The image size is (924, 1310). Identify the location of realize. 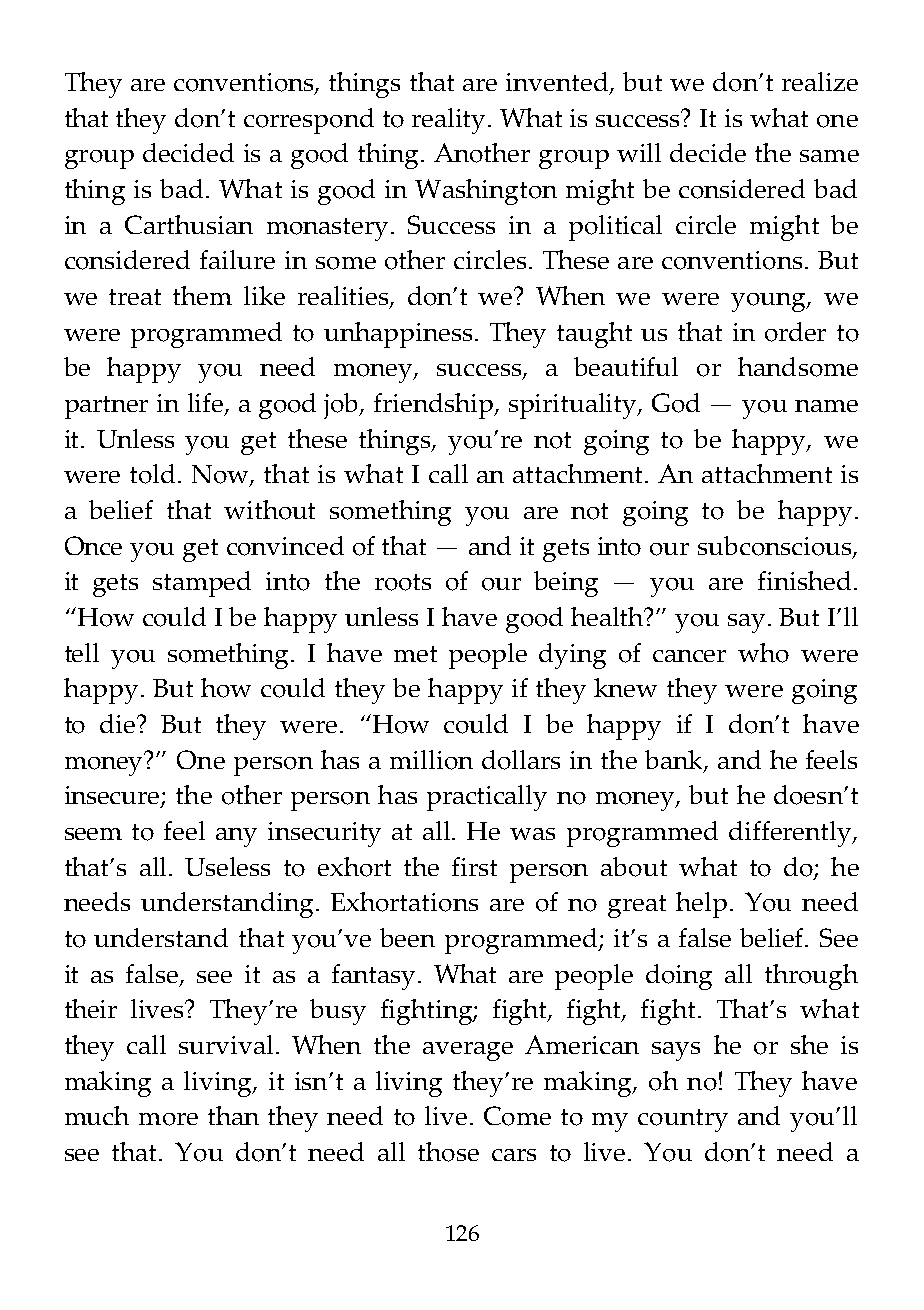
(820, 81).
